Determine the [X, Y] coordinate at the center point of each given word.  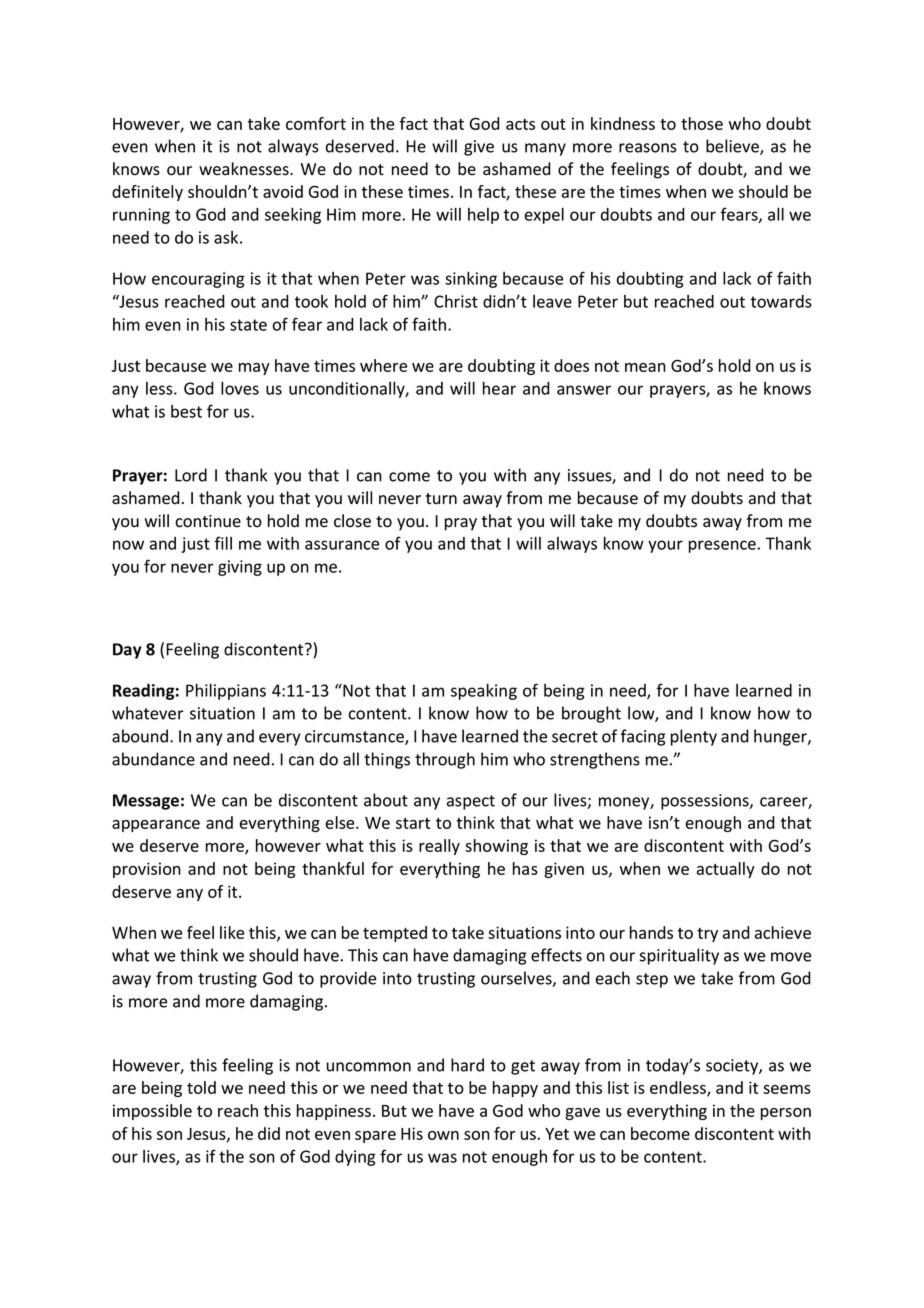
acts [520, 124]
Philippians [226, 692]
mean [645, 367]
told [201, 1087]
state [248, 325]
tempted [395, 934]
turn [441, 498]
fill [223, 543]
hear [499, 388]
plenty [694, 737]
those [702, 123]
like [232, 932]
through [445, 760]
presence [722, 546]
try [707, 935]
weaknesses [245, 169]
